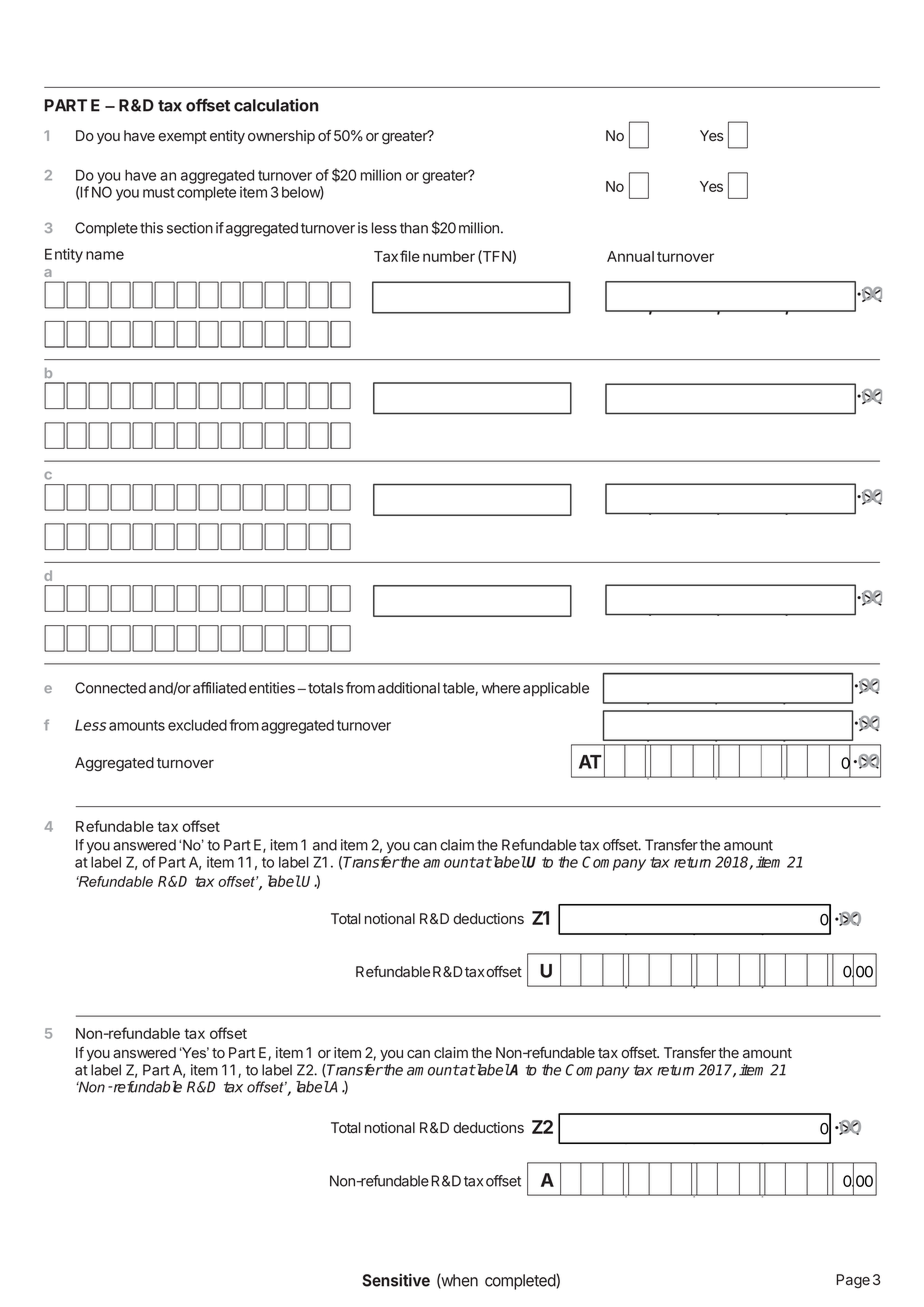 The width and height of the document is (924, 1307). I want to click on Sensitive, so click(396, 1280).
